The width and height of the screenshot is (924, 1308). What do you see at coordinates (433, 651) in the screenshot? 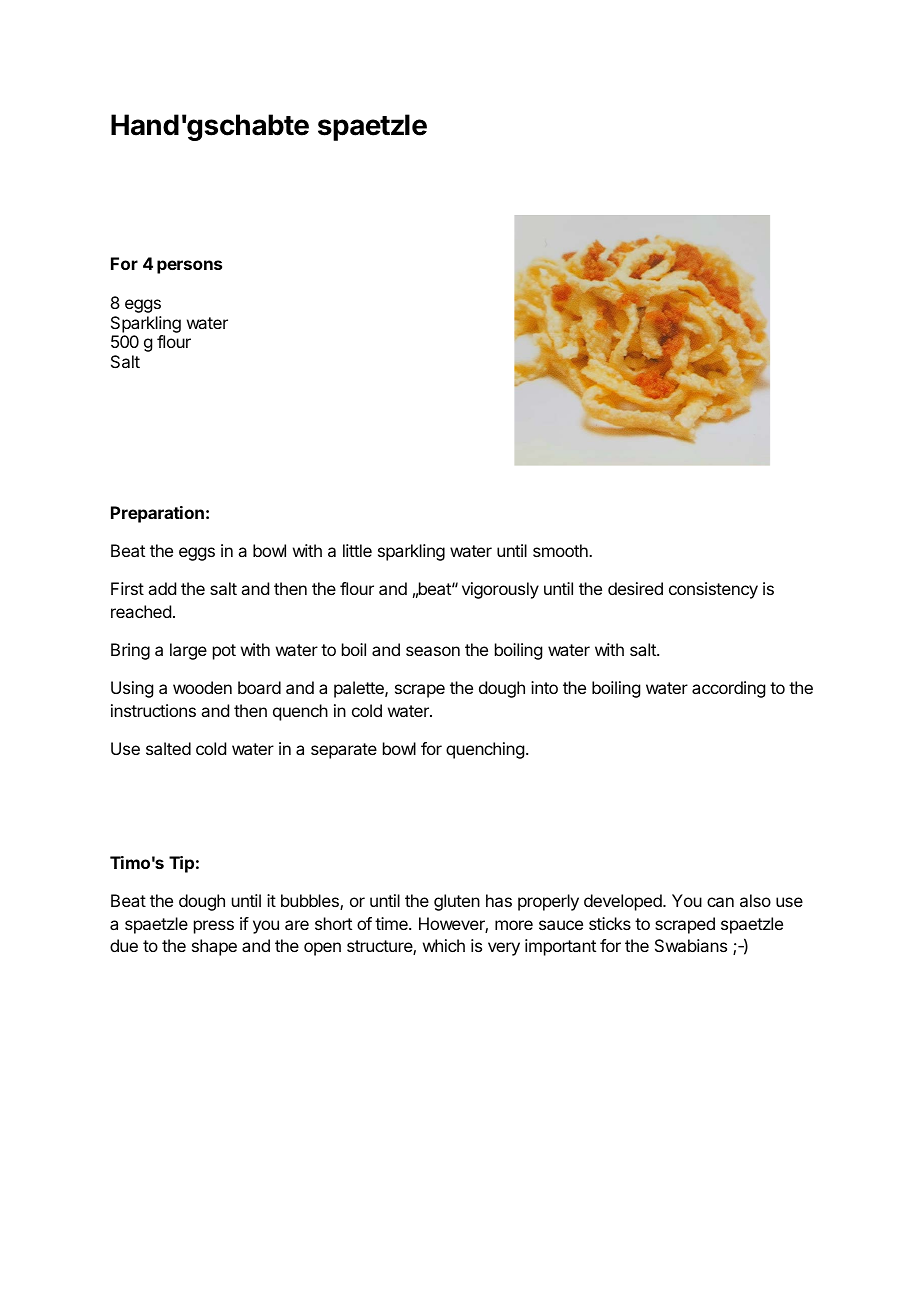
I see `season` at bounding box center [433, 651].
